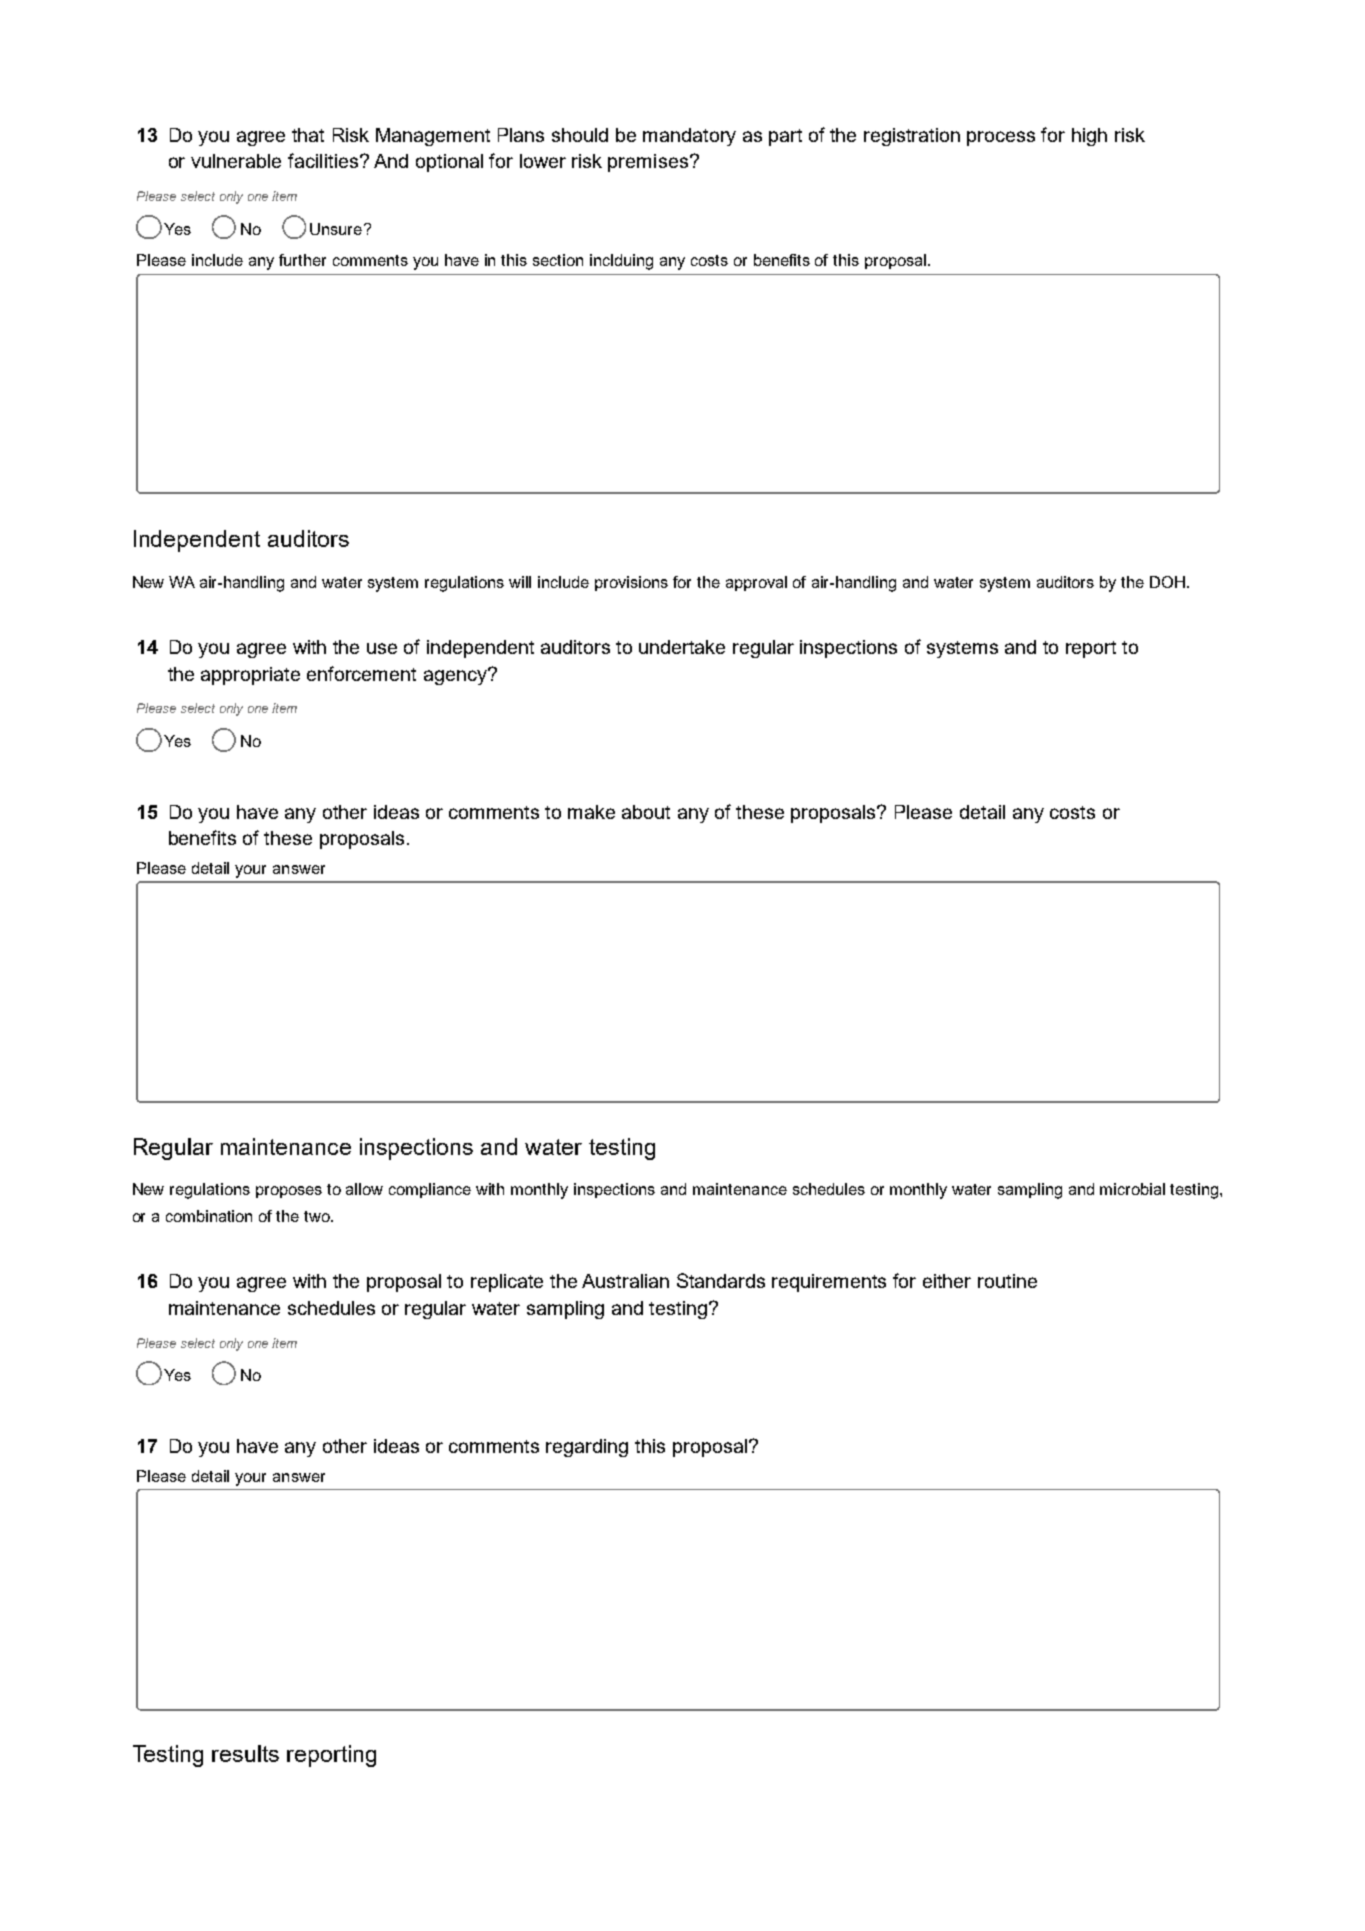  Describe the element at coordinates (1132, 1189) in the screenshot. I see `microbial` at that location.
